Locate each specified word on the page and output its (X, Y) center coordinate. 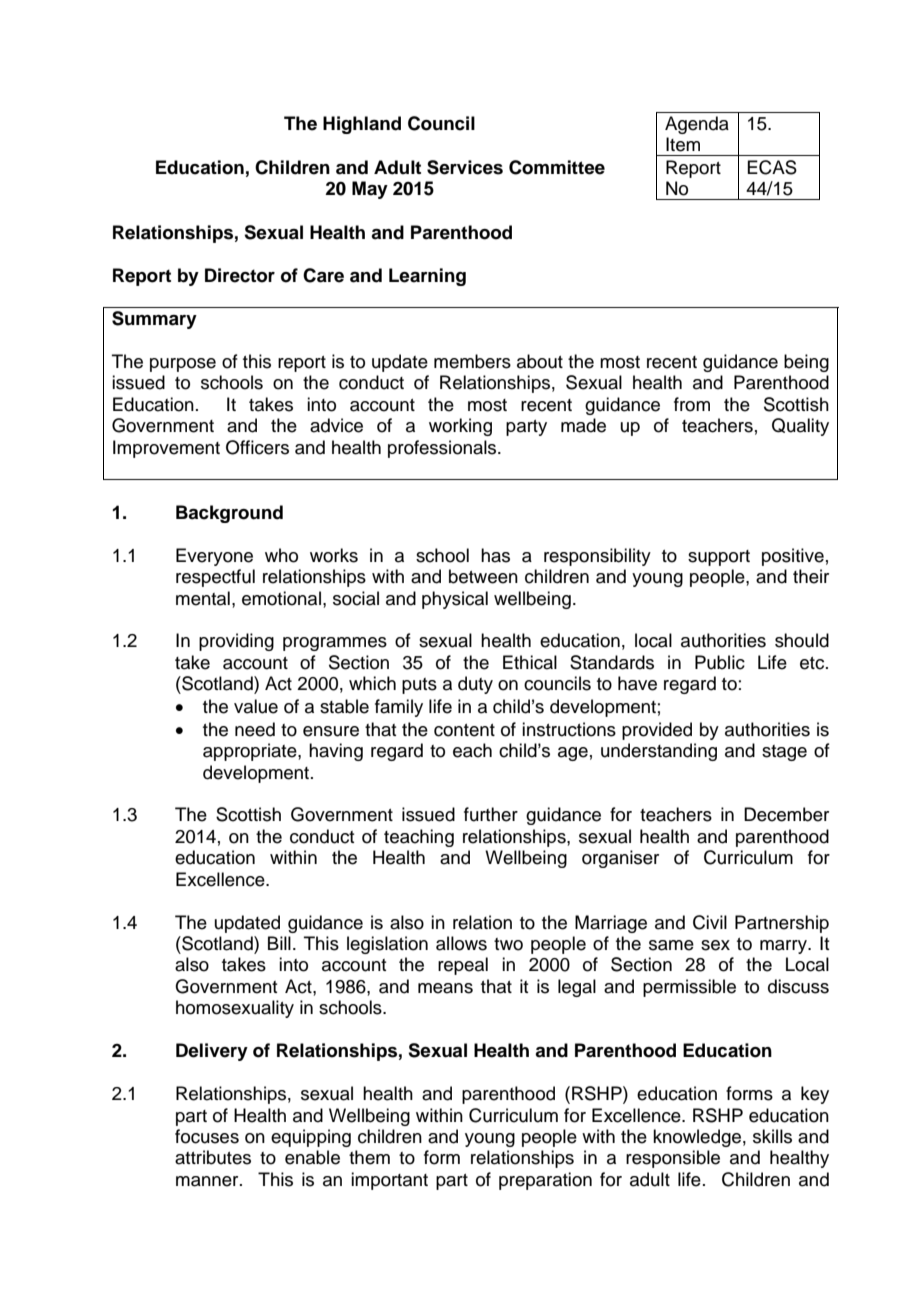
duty (475, 685)
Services (465, 167)
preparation (545, 1181)
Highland (362, 125)
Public (720, 662)
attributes (213, 1157)
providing (236, 642)
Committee (557, 167)
